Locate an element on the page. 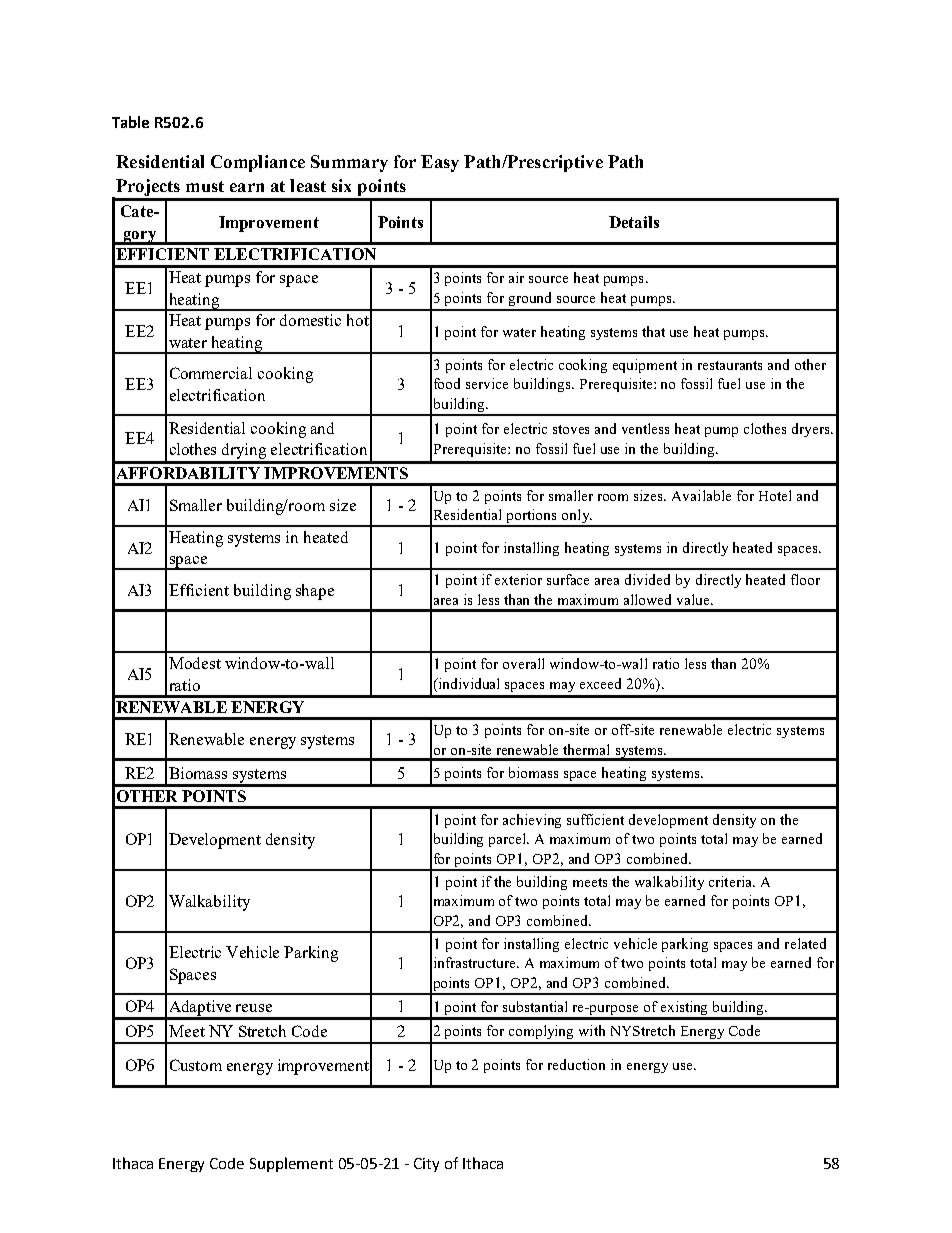 The height and width of the document is (1233, 952). must is located at coordinates (205, 186).
